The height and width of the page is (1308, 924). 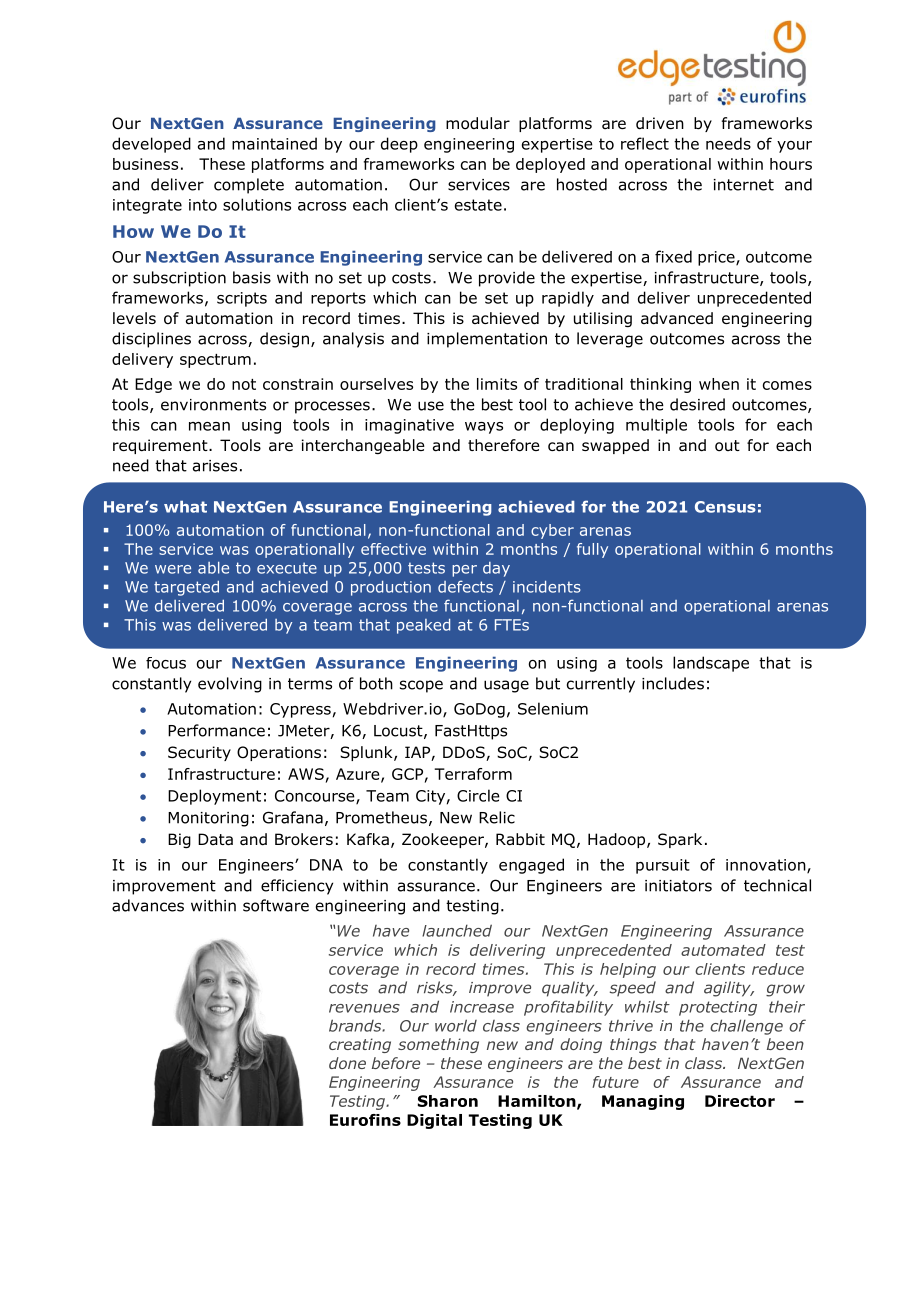 What do you see at coordinates (680, 840) in the page?
I see `Spark` at bounding box center [680, 840].
